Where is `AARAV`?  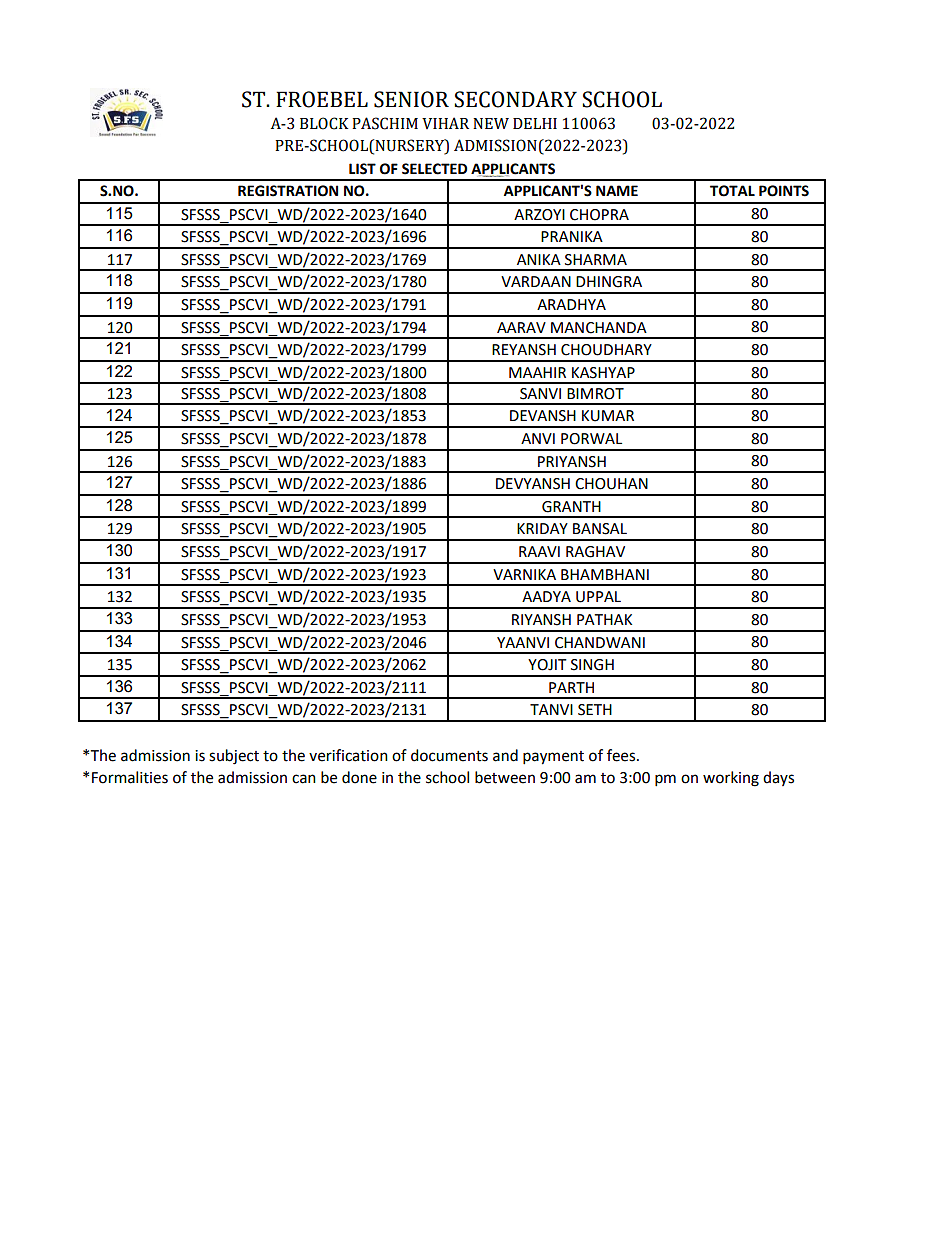 AARAV is located at coordinates (521, 327).
